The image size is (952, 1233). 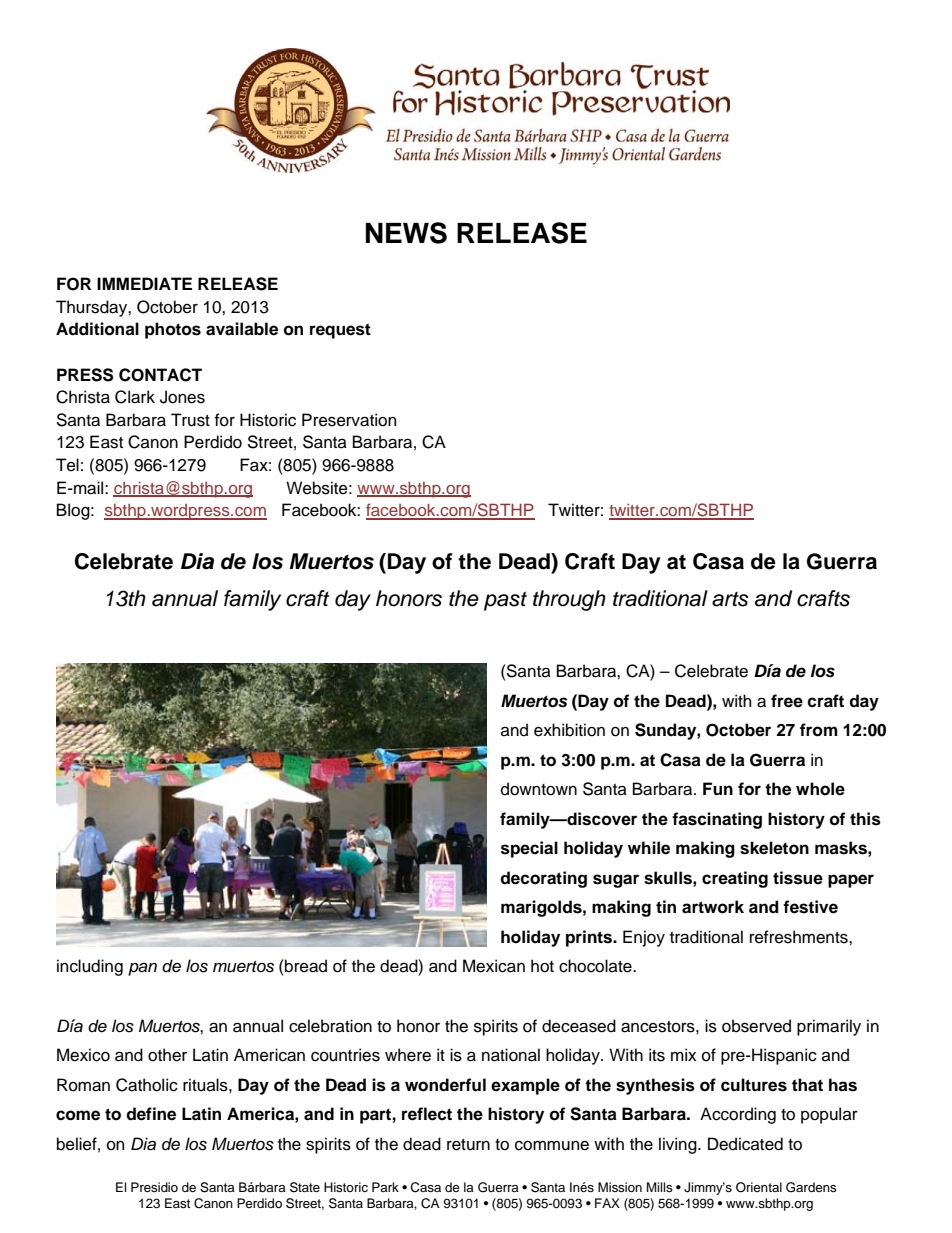 I want to click on free, so click(x=787, y=701).
